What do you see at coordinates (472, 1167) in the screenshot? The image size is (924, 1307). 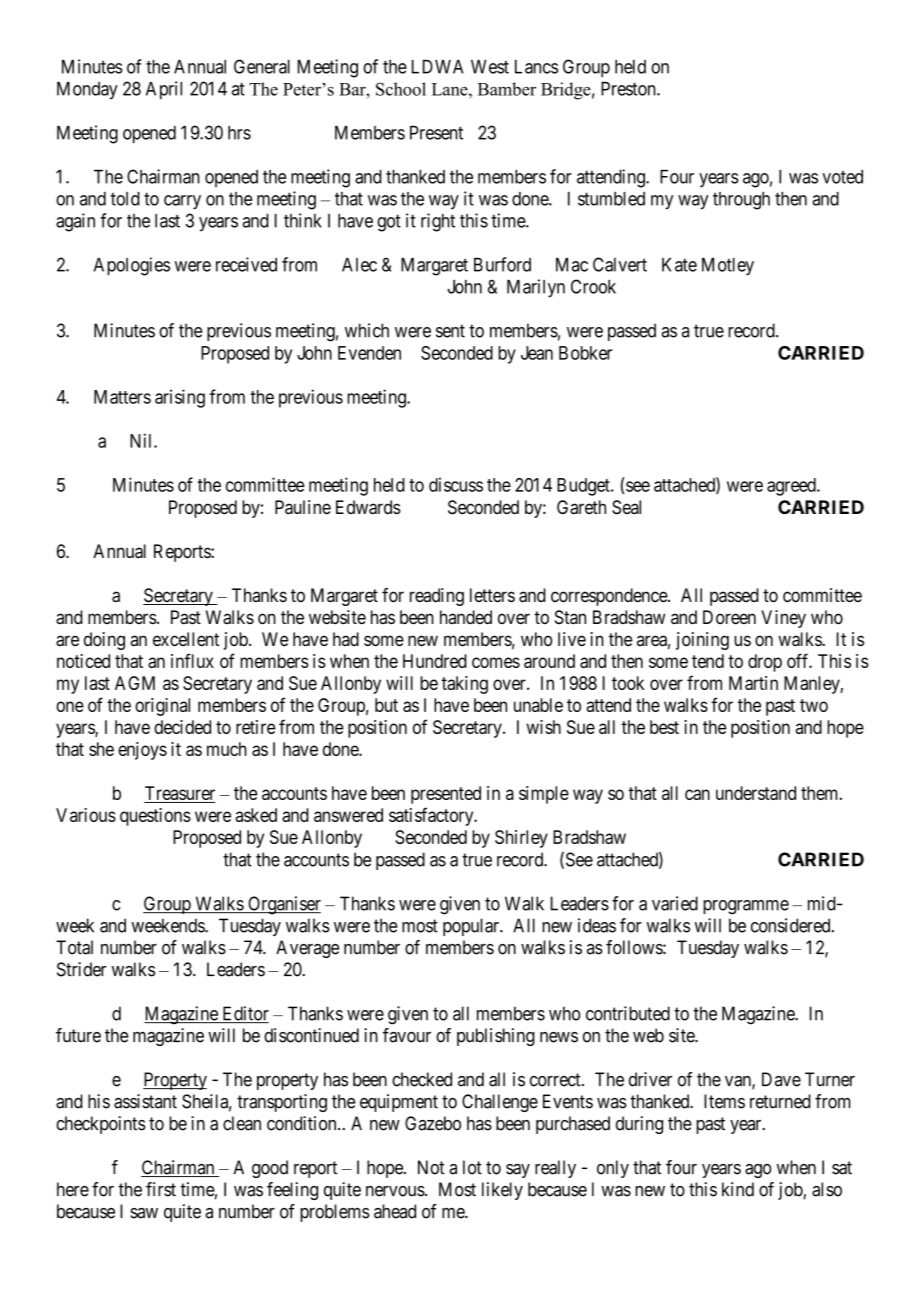 I see `lot` at bounding box center [472, 1167].
